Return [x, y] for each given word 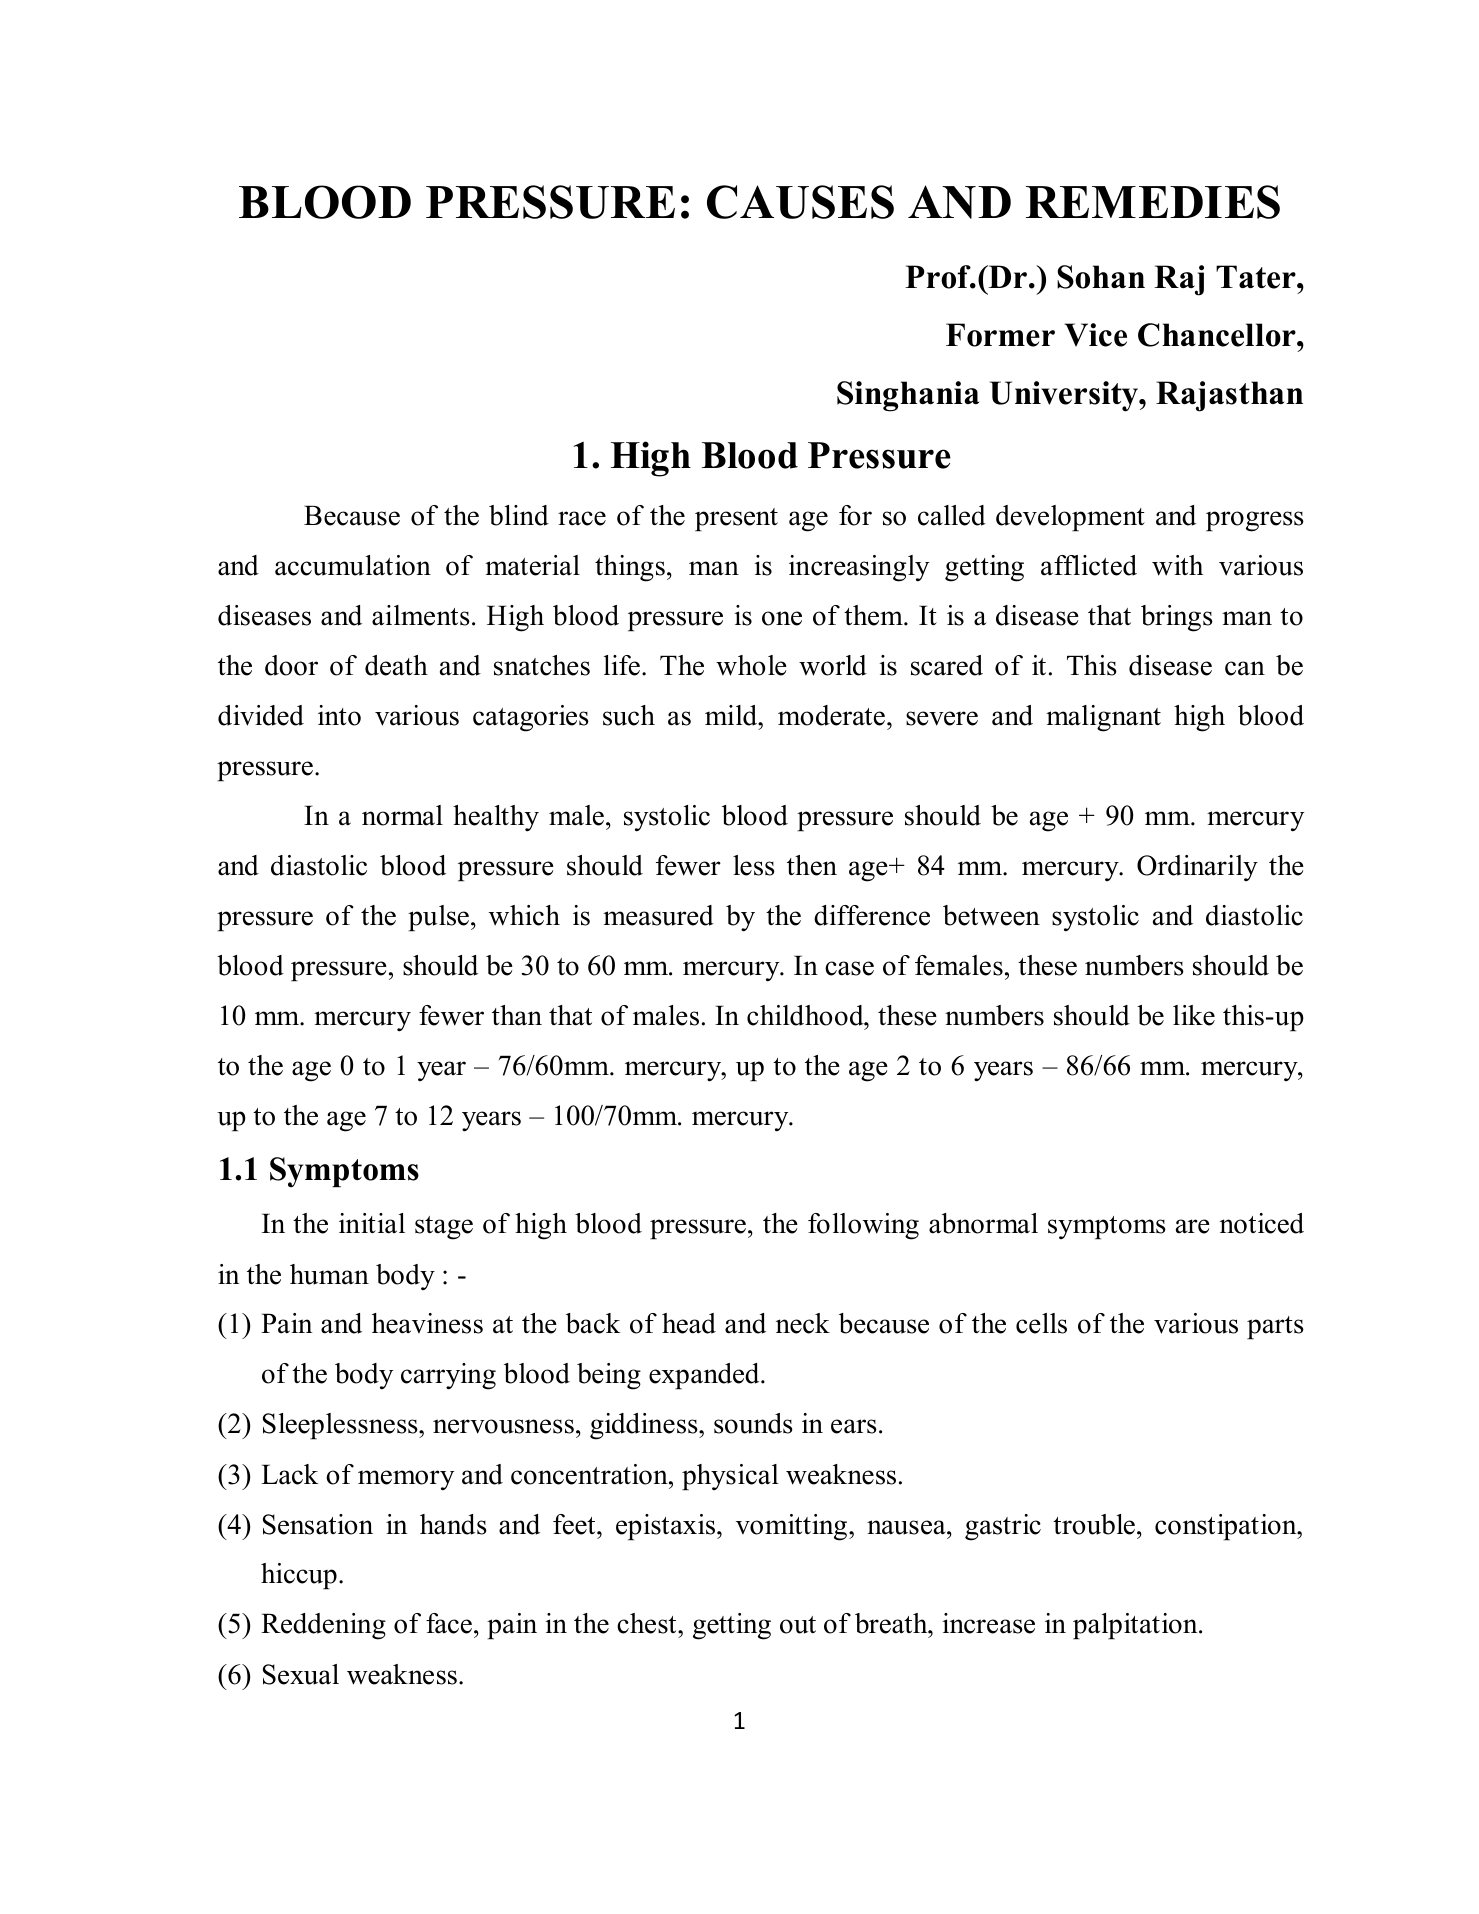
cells [1041, 1323]
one [782, 618]
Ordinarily [1197, 868]
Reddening [323, 1626]
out [798, 1625]
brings [1177, 618]
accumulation [353, 565]
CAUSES [800, 202]
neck [803, 1323]
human [329, 1274]
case [849, 968]
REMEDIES [1153, 202]
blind [519, 515]
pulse [438, 918]
